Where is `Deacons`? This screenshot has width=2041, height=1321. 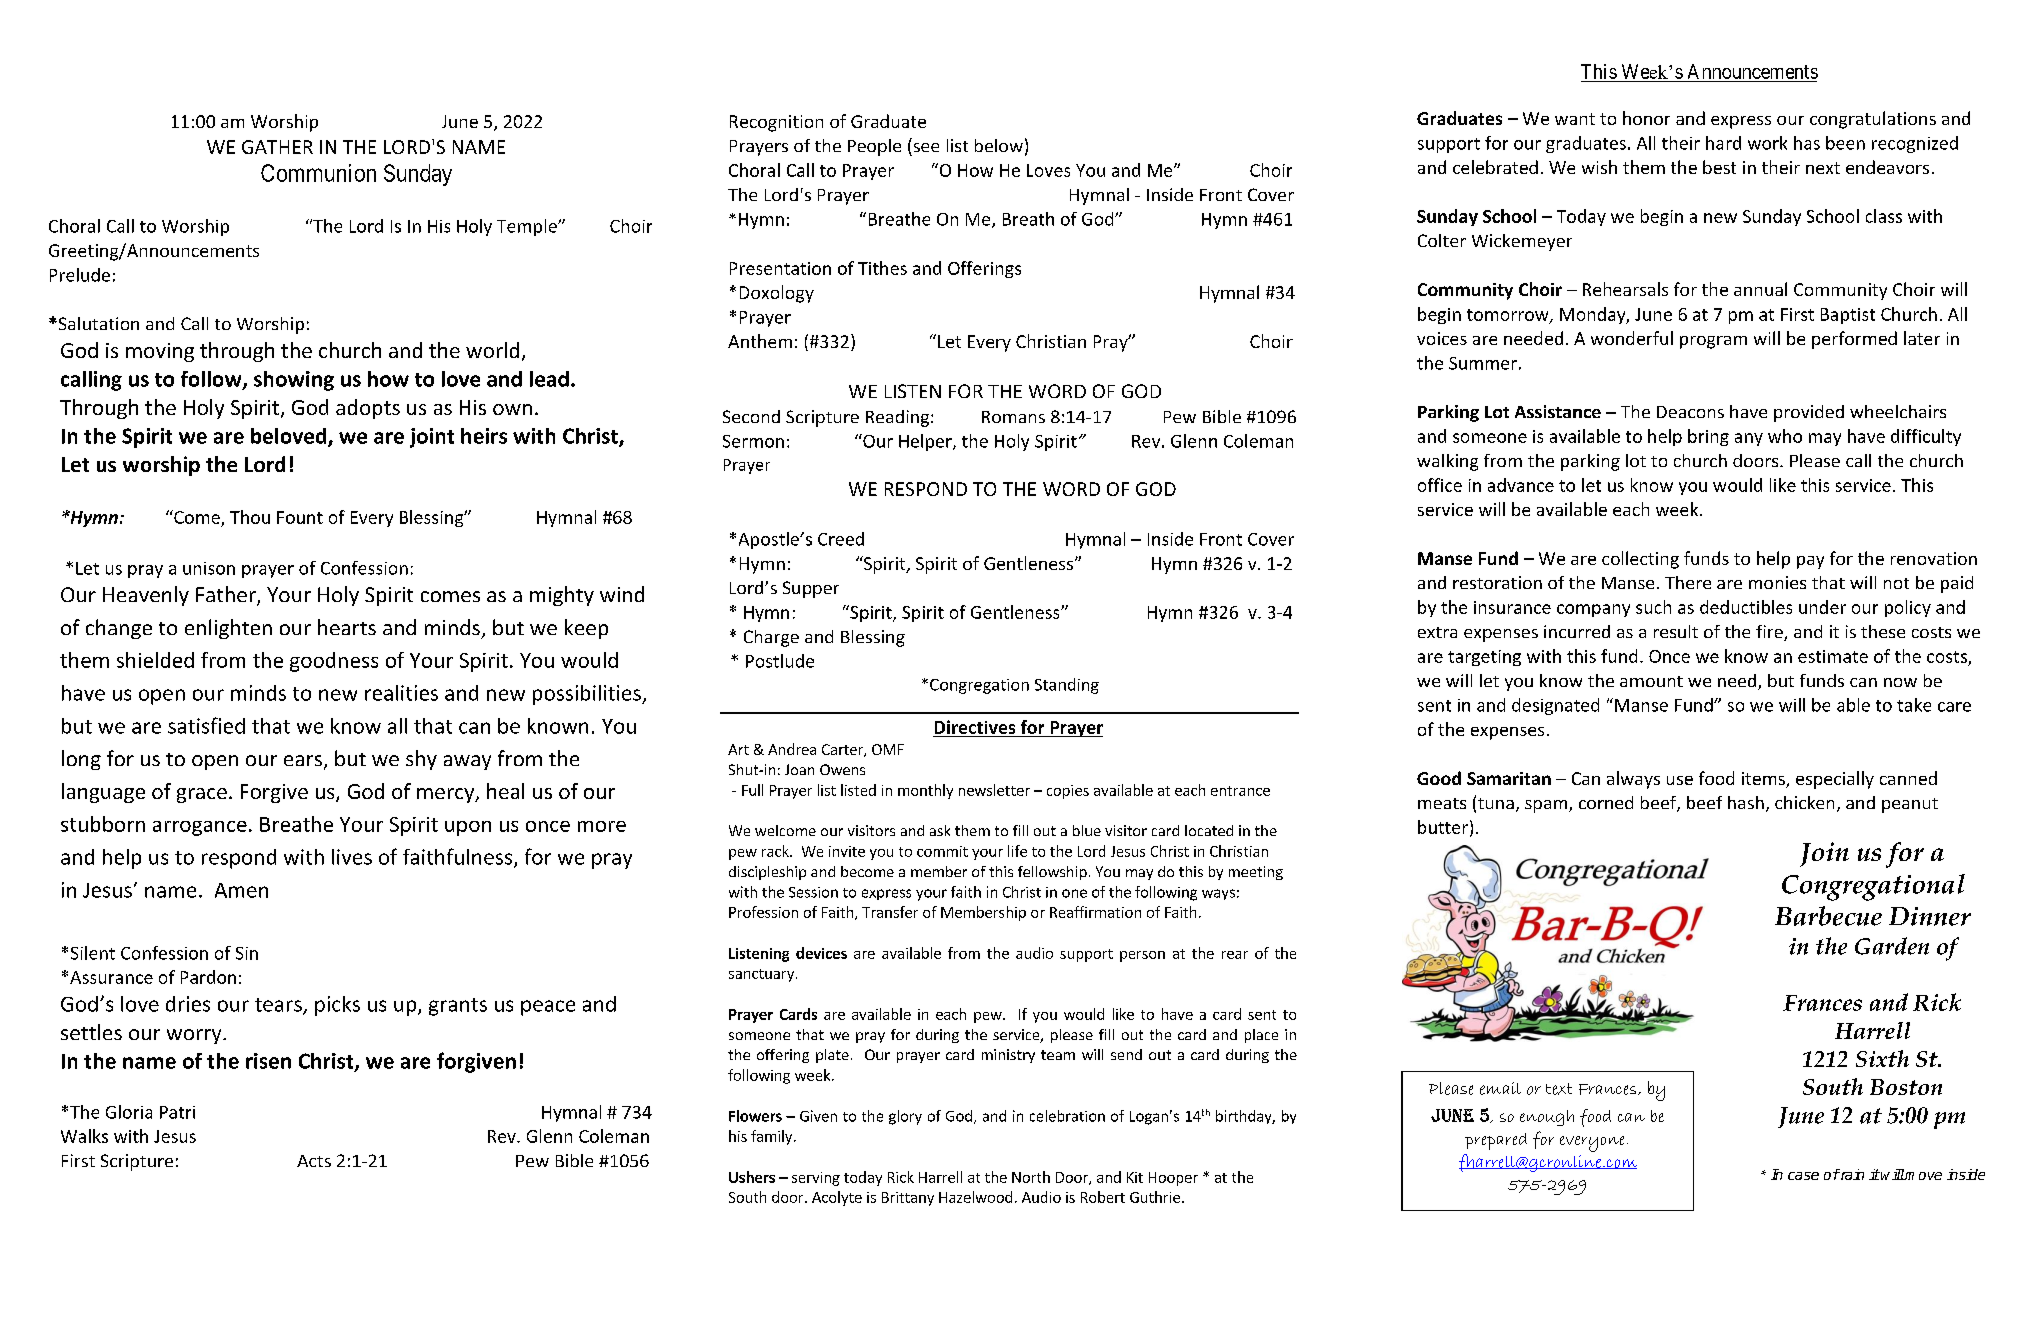 Deacons is located at coordinates (1690, 412).
